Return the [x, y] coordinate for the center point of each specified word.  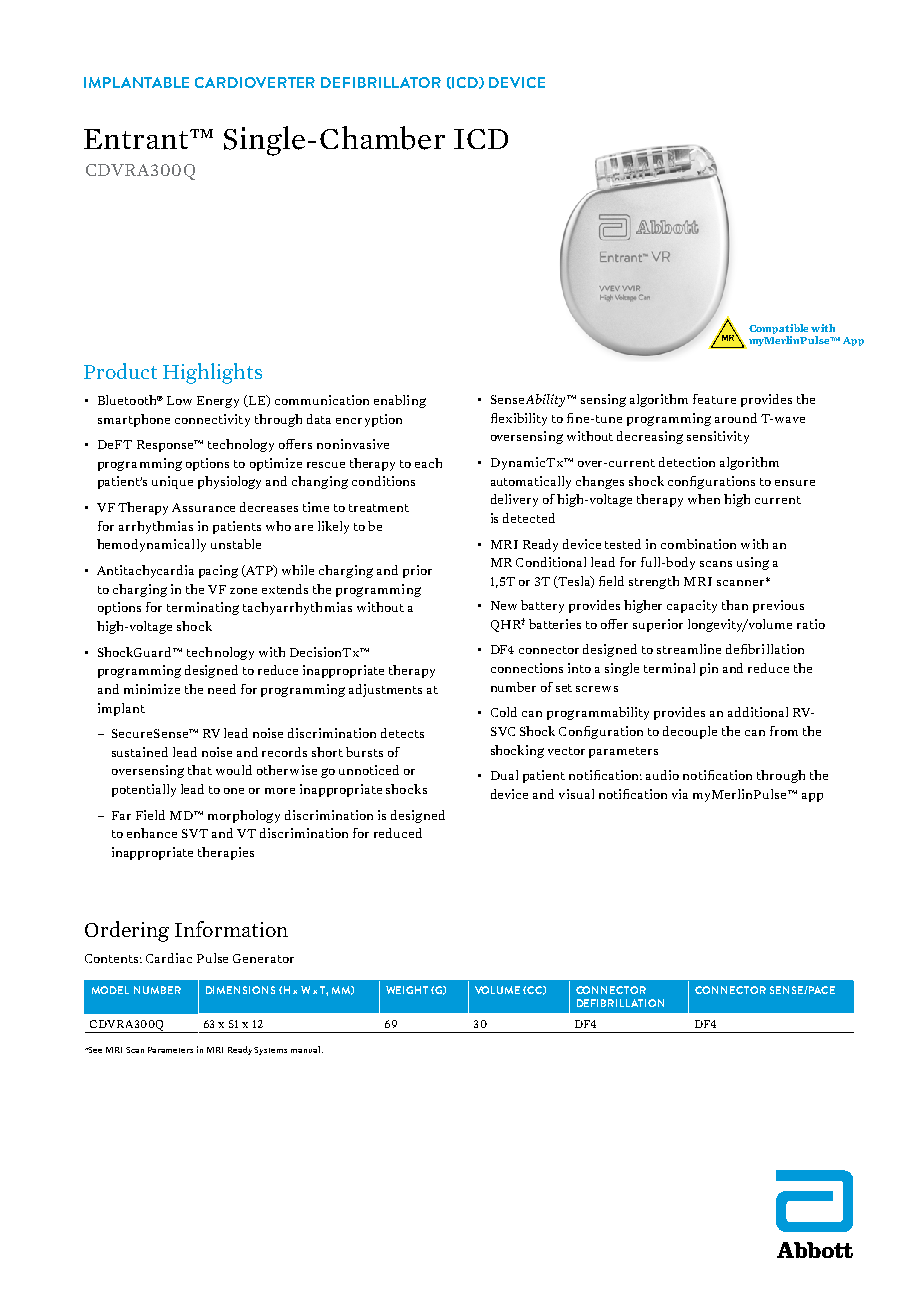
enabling [400, 401]
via [680, 794]
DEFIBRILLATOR [381, 82]
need [222, 689]
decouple [690, 732]
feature [714, 399]
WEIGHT [407, 990]
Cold [504, 712]
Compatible [778, 329]
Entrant [137, 139]
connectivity [212, 420]
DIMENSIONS [240, 990]
